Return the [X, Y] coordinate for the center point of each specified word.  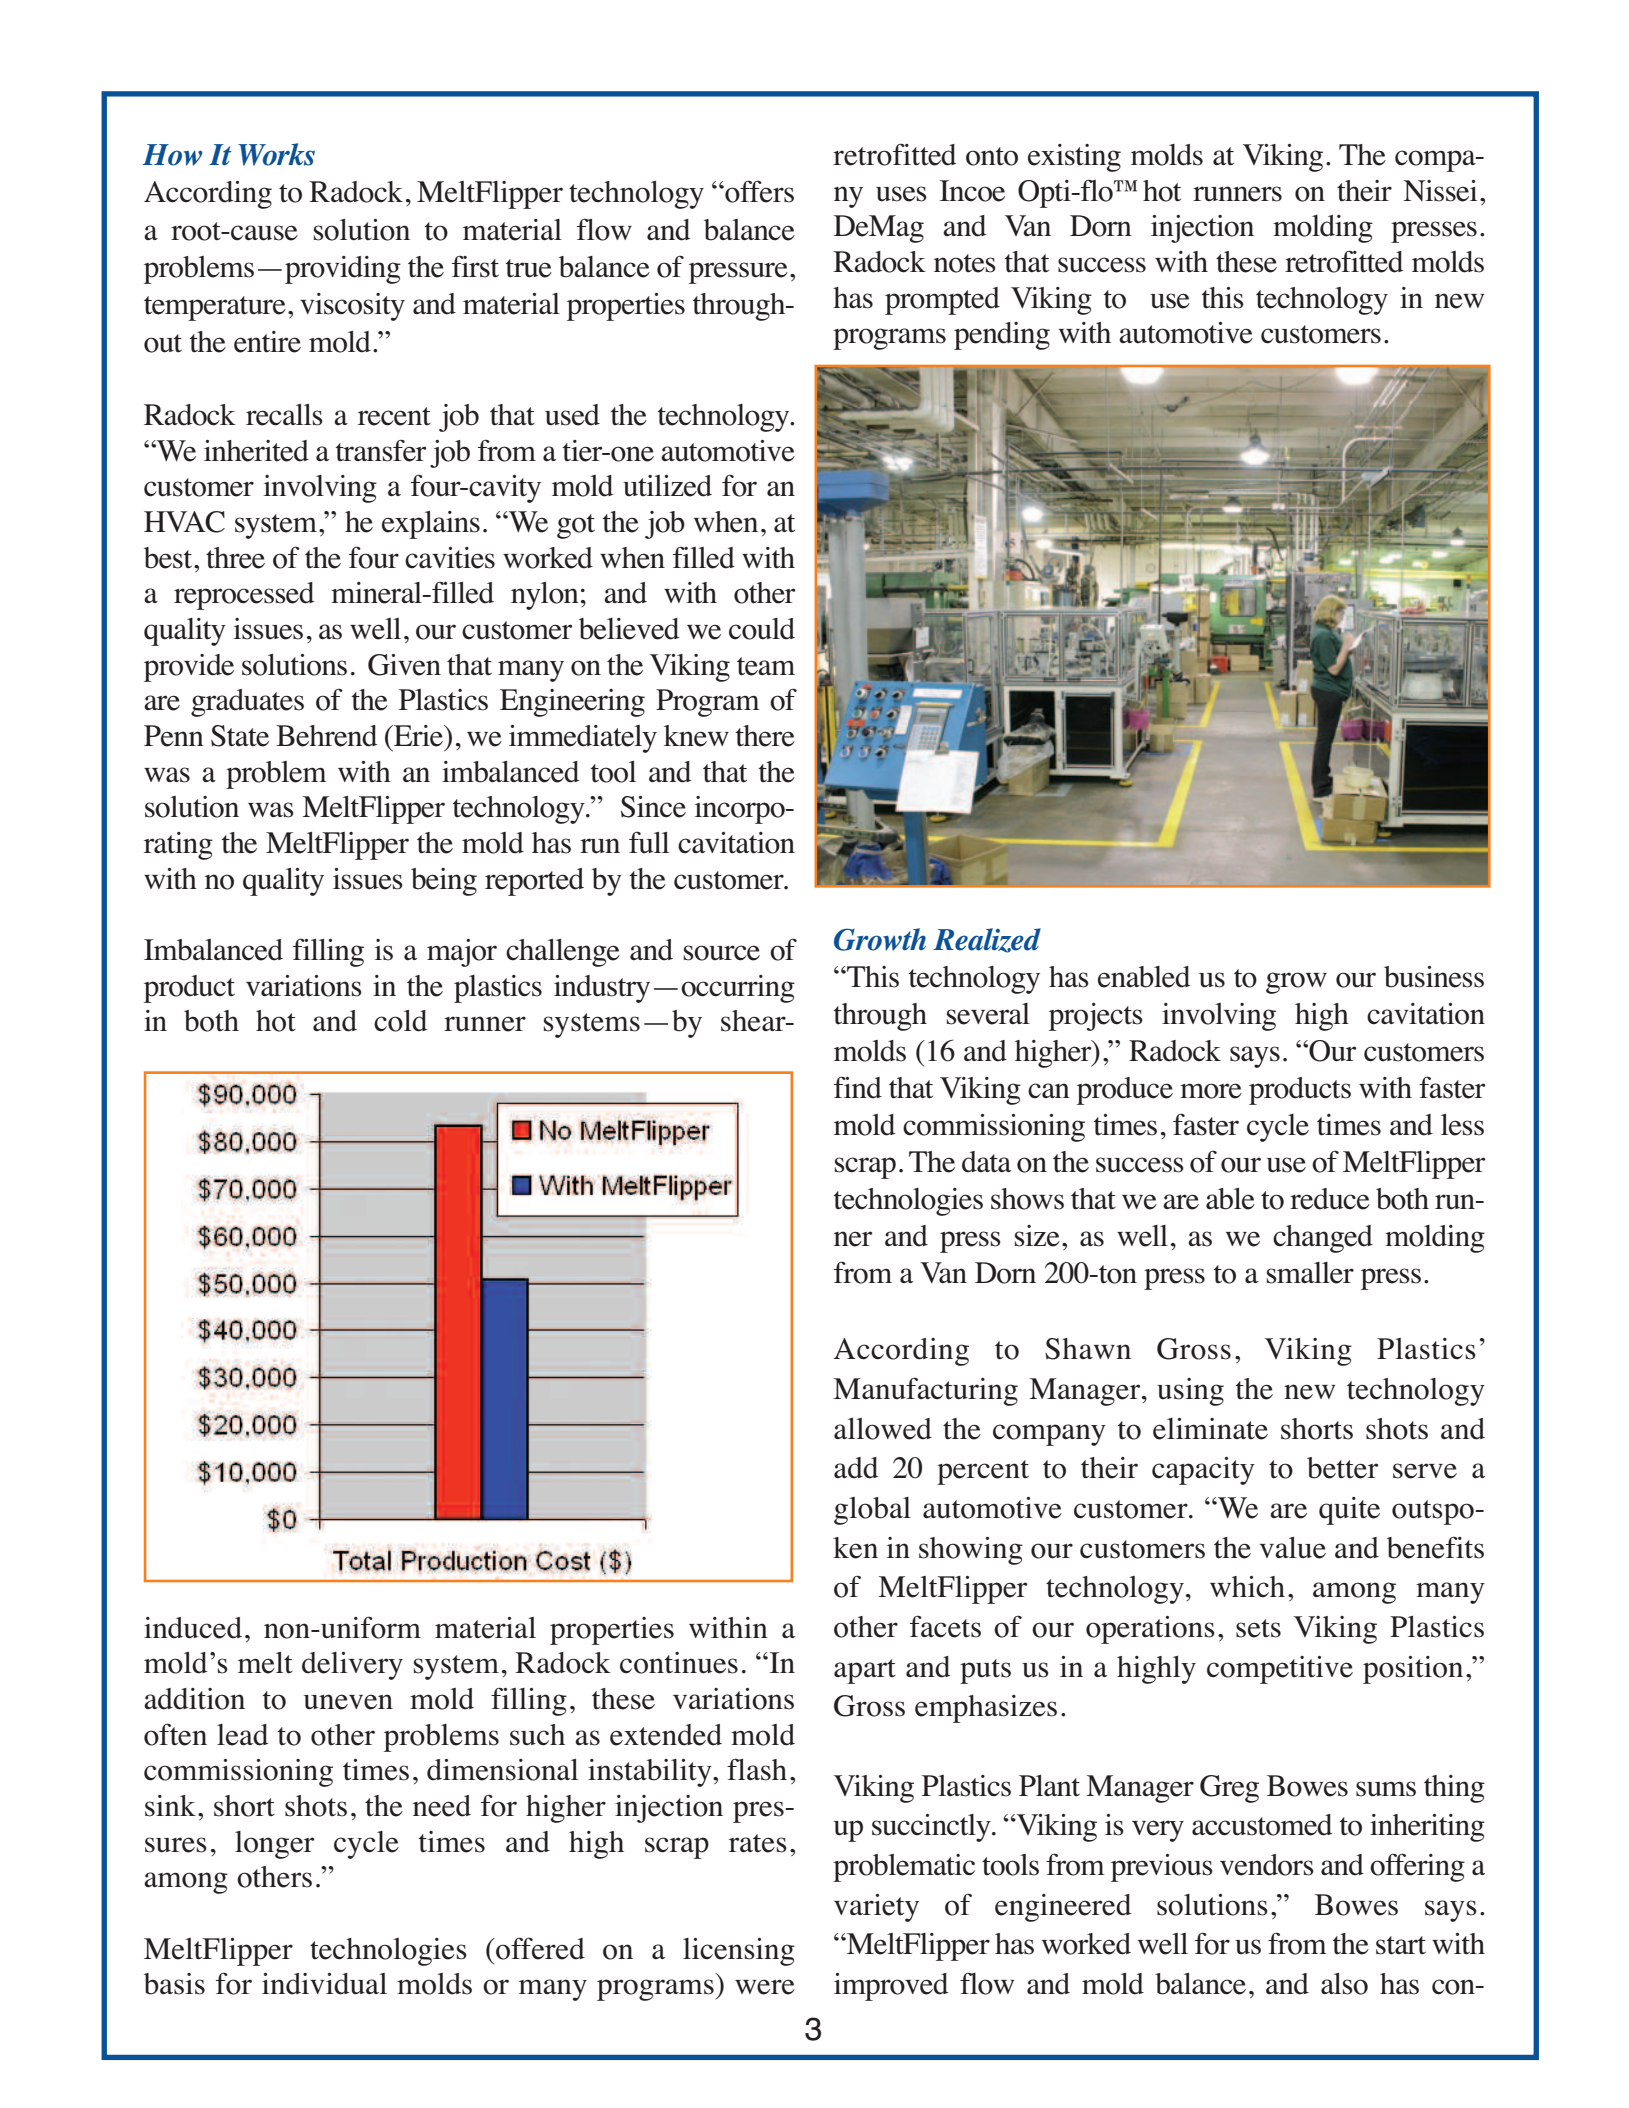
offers [758, 191]
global [872, 1511]
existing [1074, 158]
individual [324, 1984]
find [858, 1087]
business [1434, 977]
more [1211, 1091]
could [762, 629]
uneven [348, 1702]
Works [276, 154]
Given [404, 665]
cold [400, 1021]
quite [1349, 1511]
